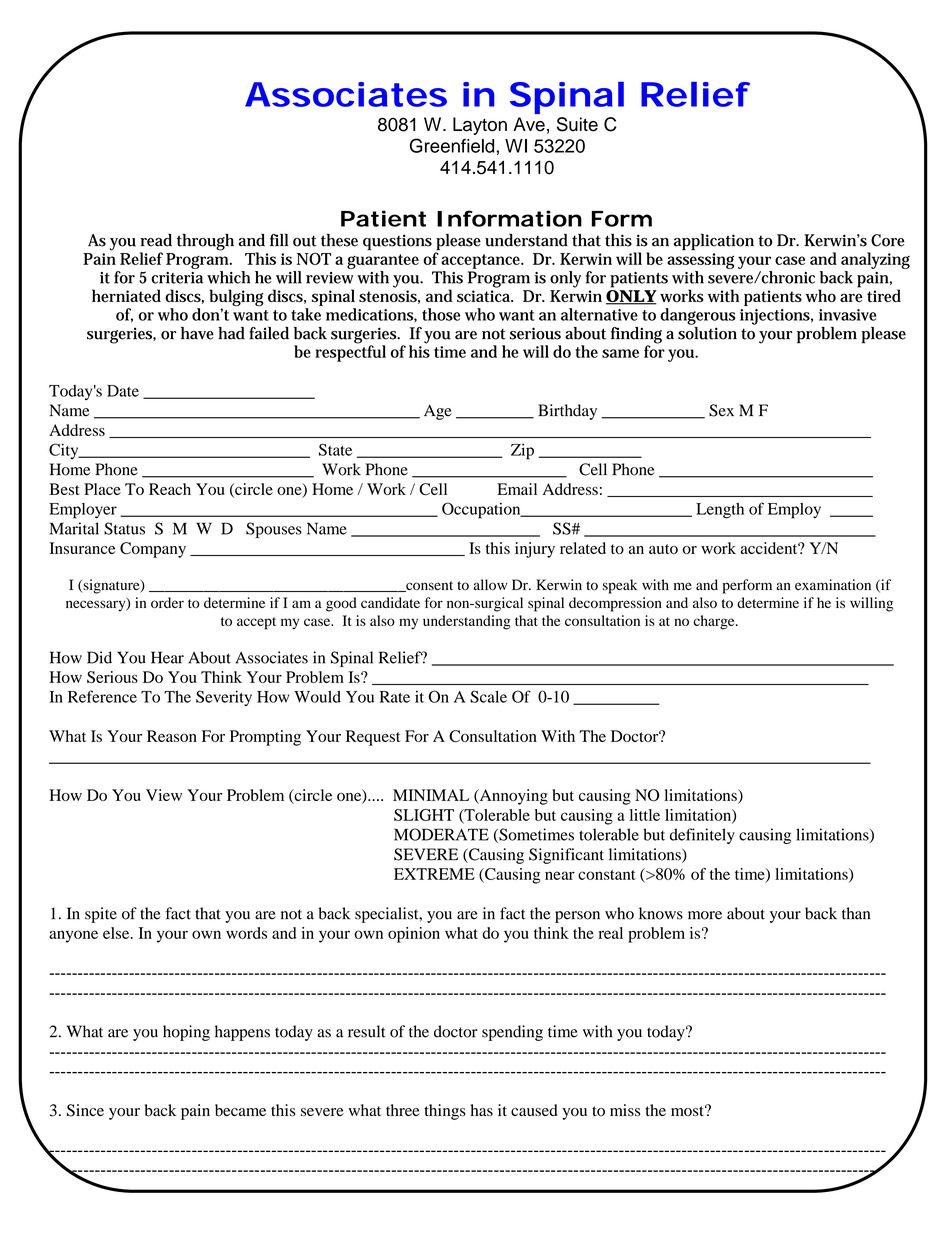 This screenshot has width=952, height=1233. Describe the element at coordinates (156, 240) in the screenshot. I see `read` at that location.
